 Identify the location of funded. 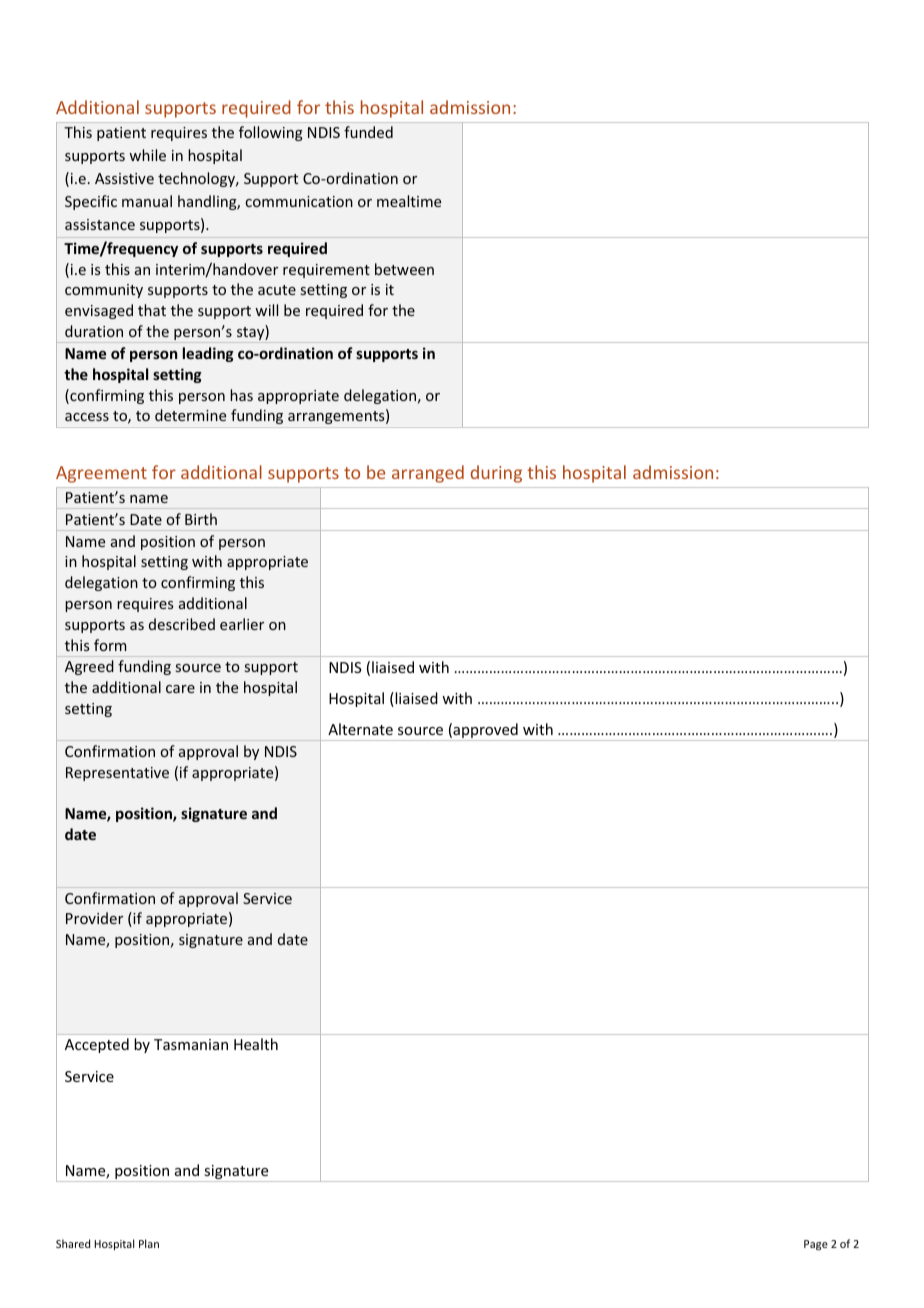
(368, 132).
